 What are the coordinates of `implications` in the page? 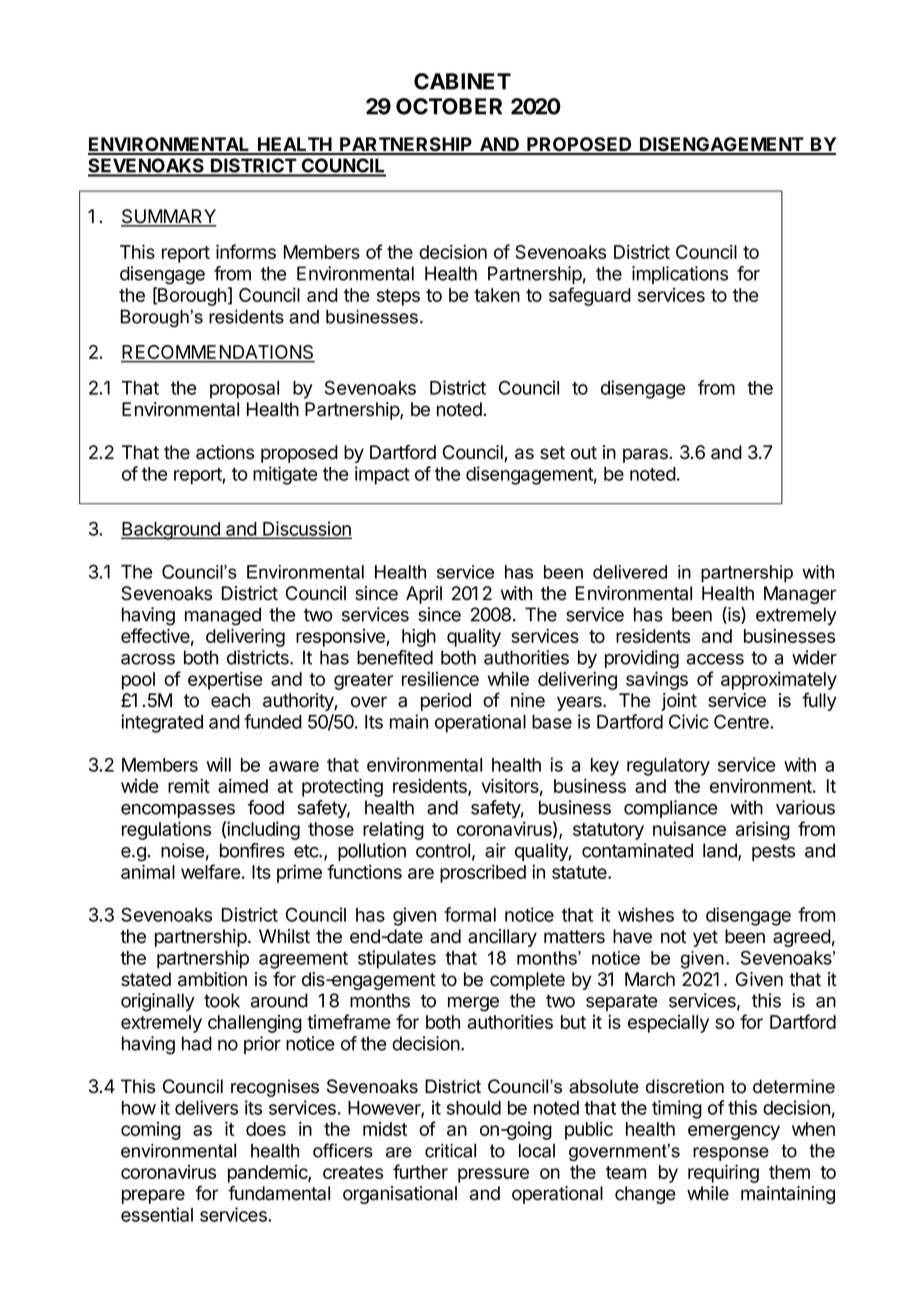 It's located at (680, 275).
